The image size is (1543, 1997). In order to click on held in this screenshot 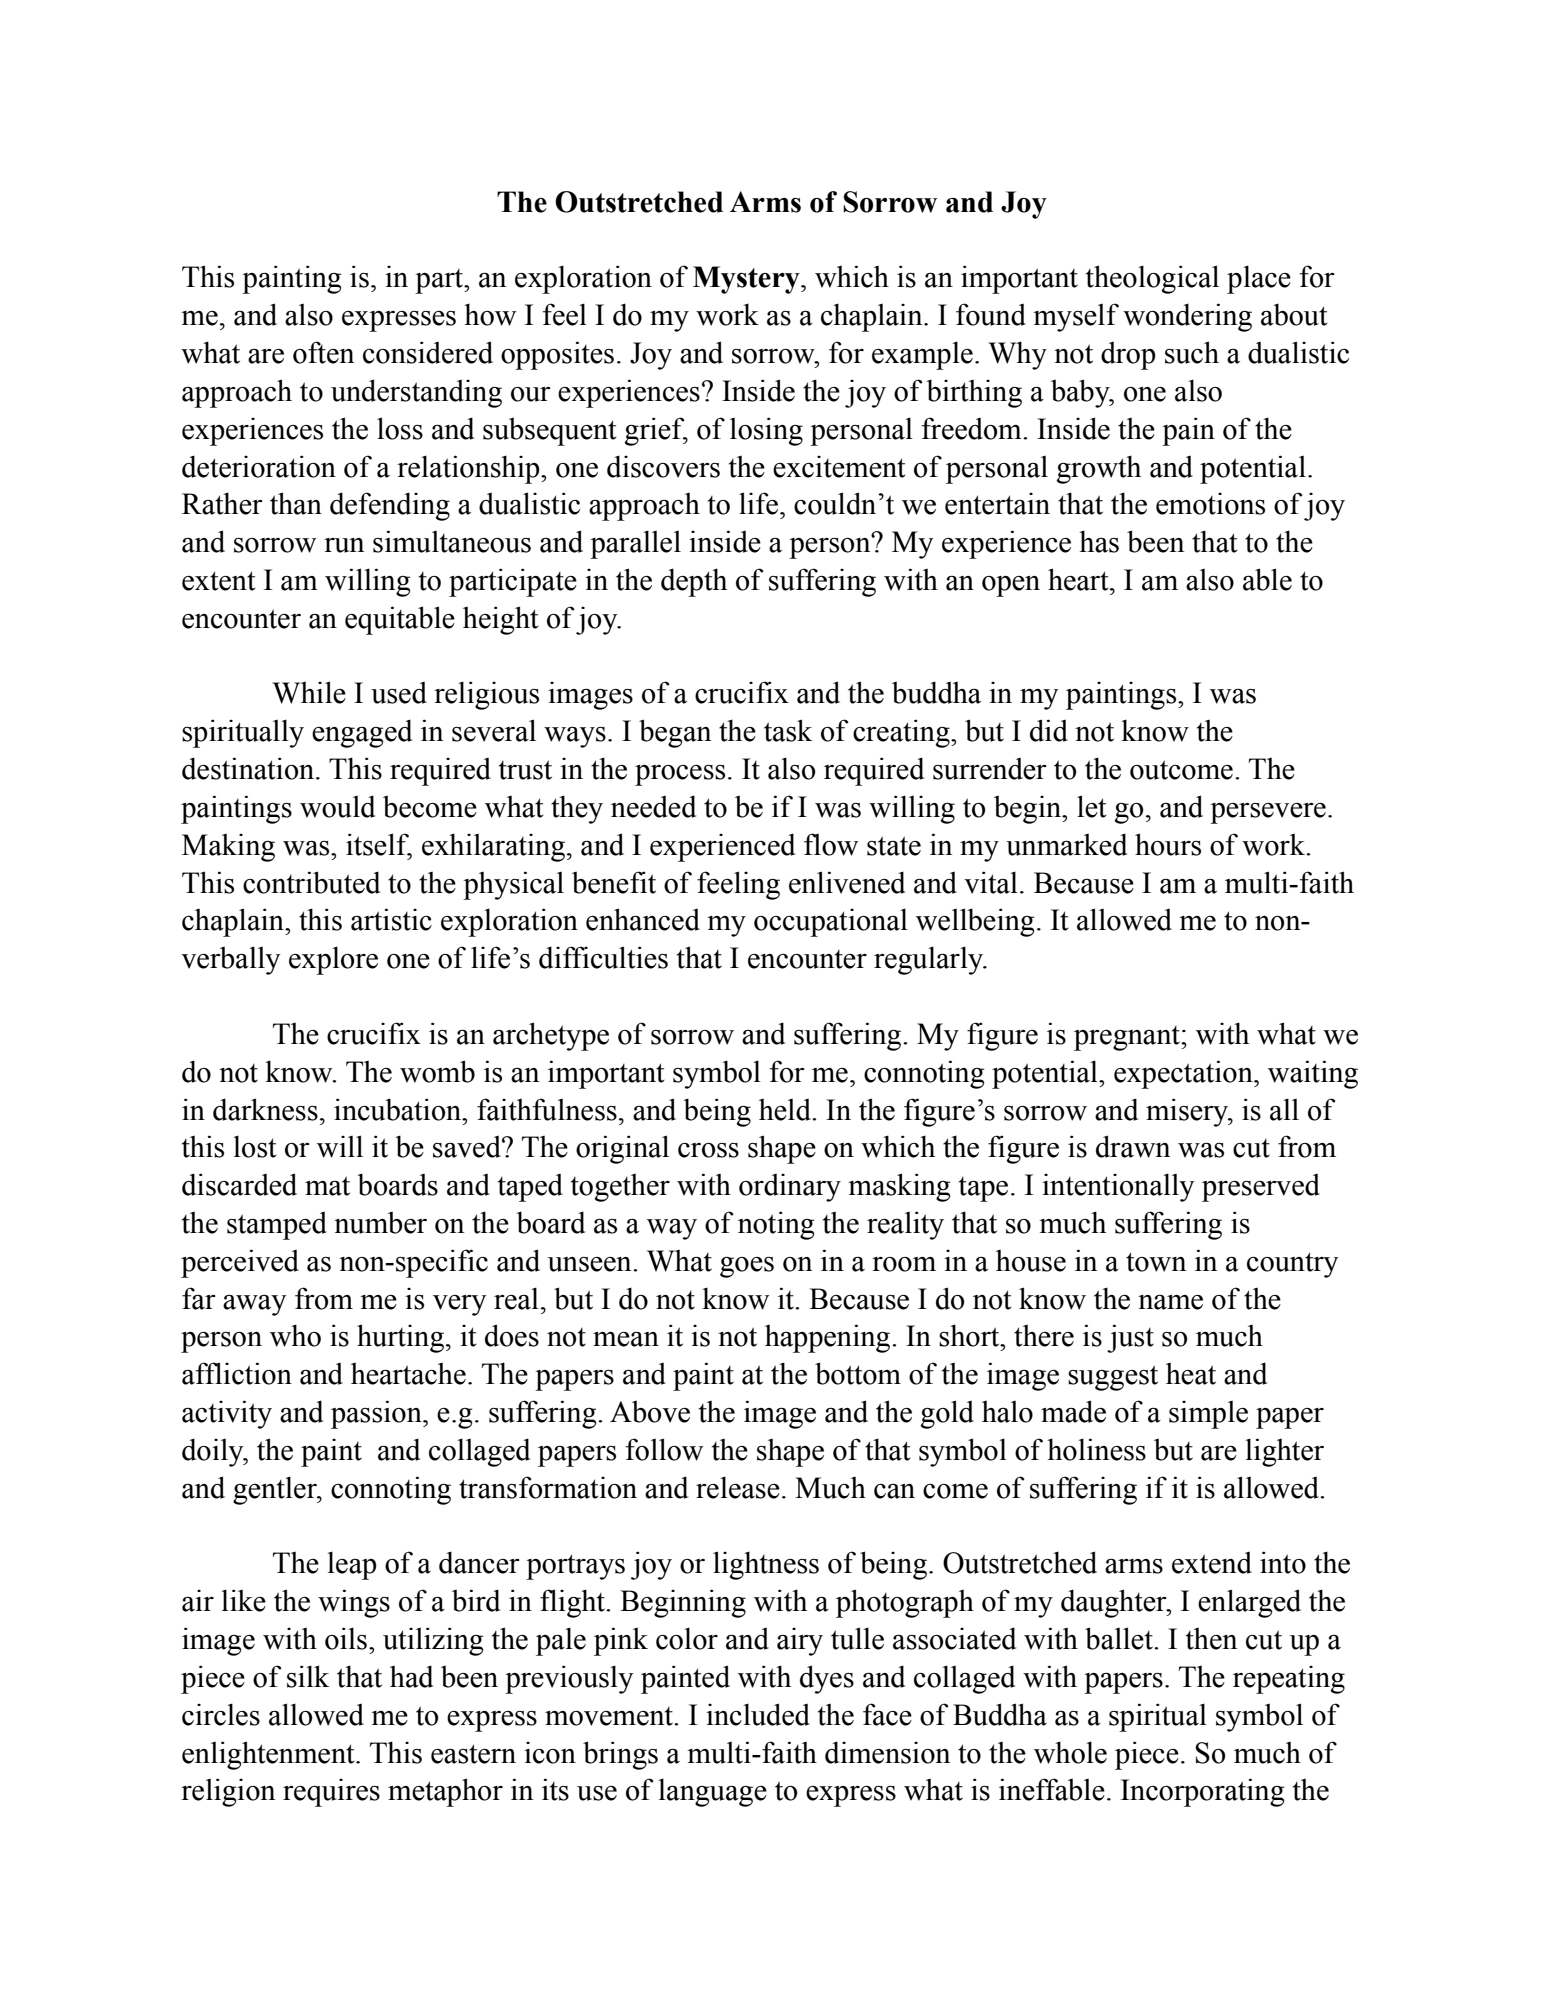, I will do `click(786, 1110)`.
